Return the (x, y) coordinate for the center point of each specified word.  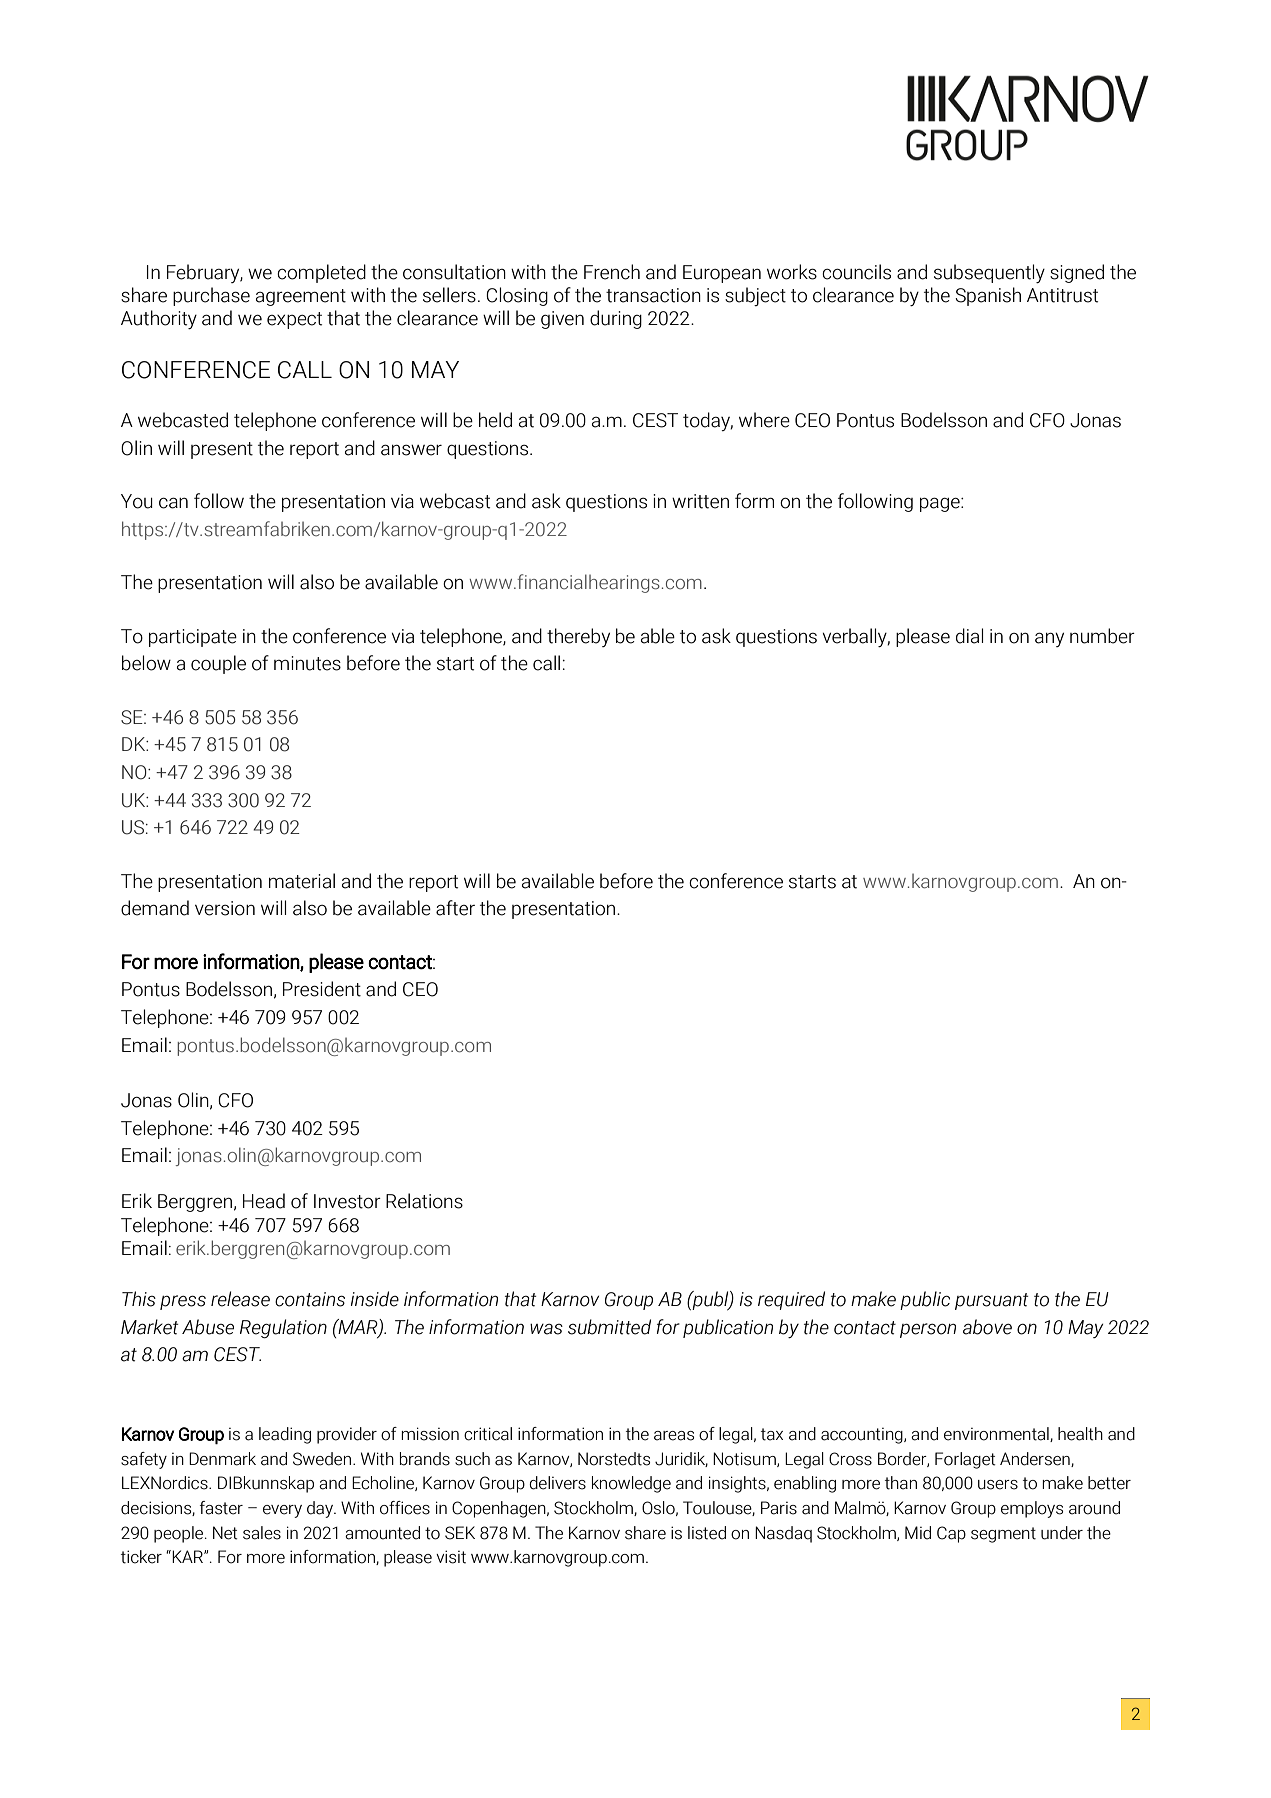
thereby (578, 637)
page (941, 504)
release (240, 1299)
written (700, 501)
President (322, 989)
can (173, 503)
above (987, 1327)
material (302, 881)
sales (262, 1533)
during (616, 319)
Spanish (988, 296)
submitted (609, 1327)
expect (294, 320)
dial (969, 636)
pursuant (992, 1301)
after (455, 908)
